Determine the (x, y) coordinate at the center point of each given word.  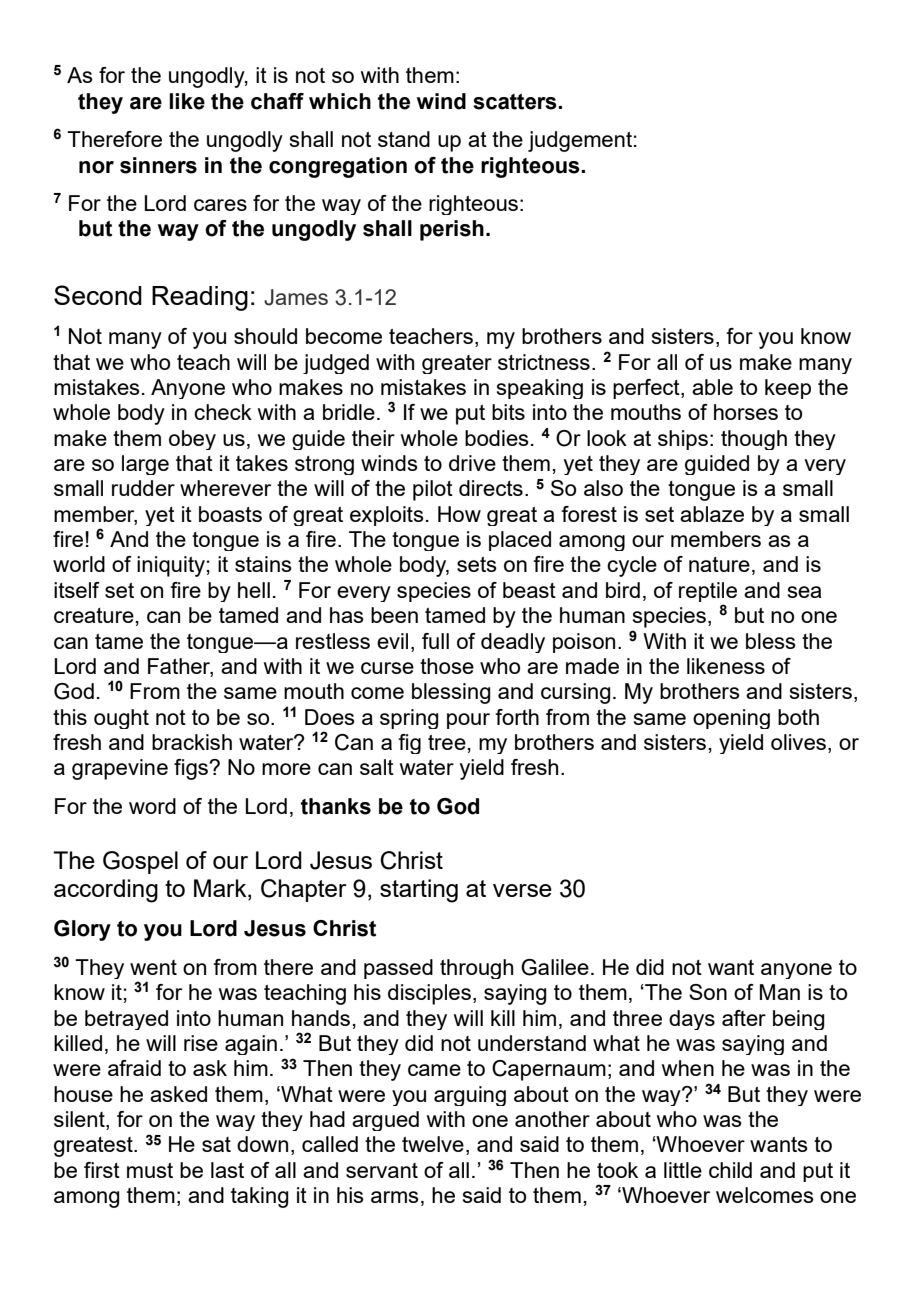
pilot (433, 490)
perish (452, 230)
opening (731, 719)
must (150, 1170)
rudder (143, 488)
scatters (516, 102)
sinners (158, 165)
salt (377, 767)
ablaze (712, 514)
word (152, 806)
